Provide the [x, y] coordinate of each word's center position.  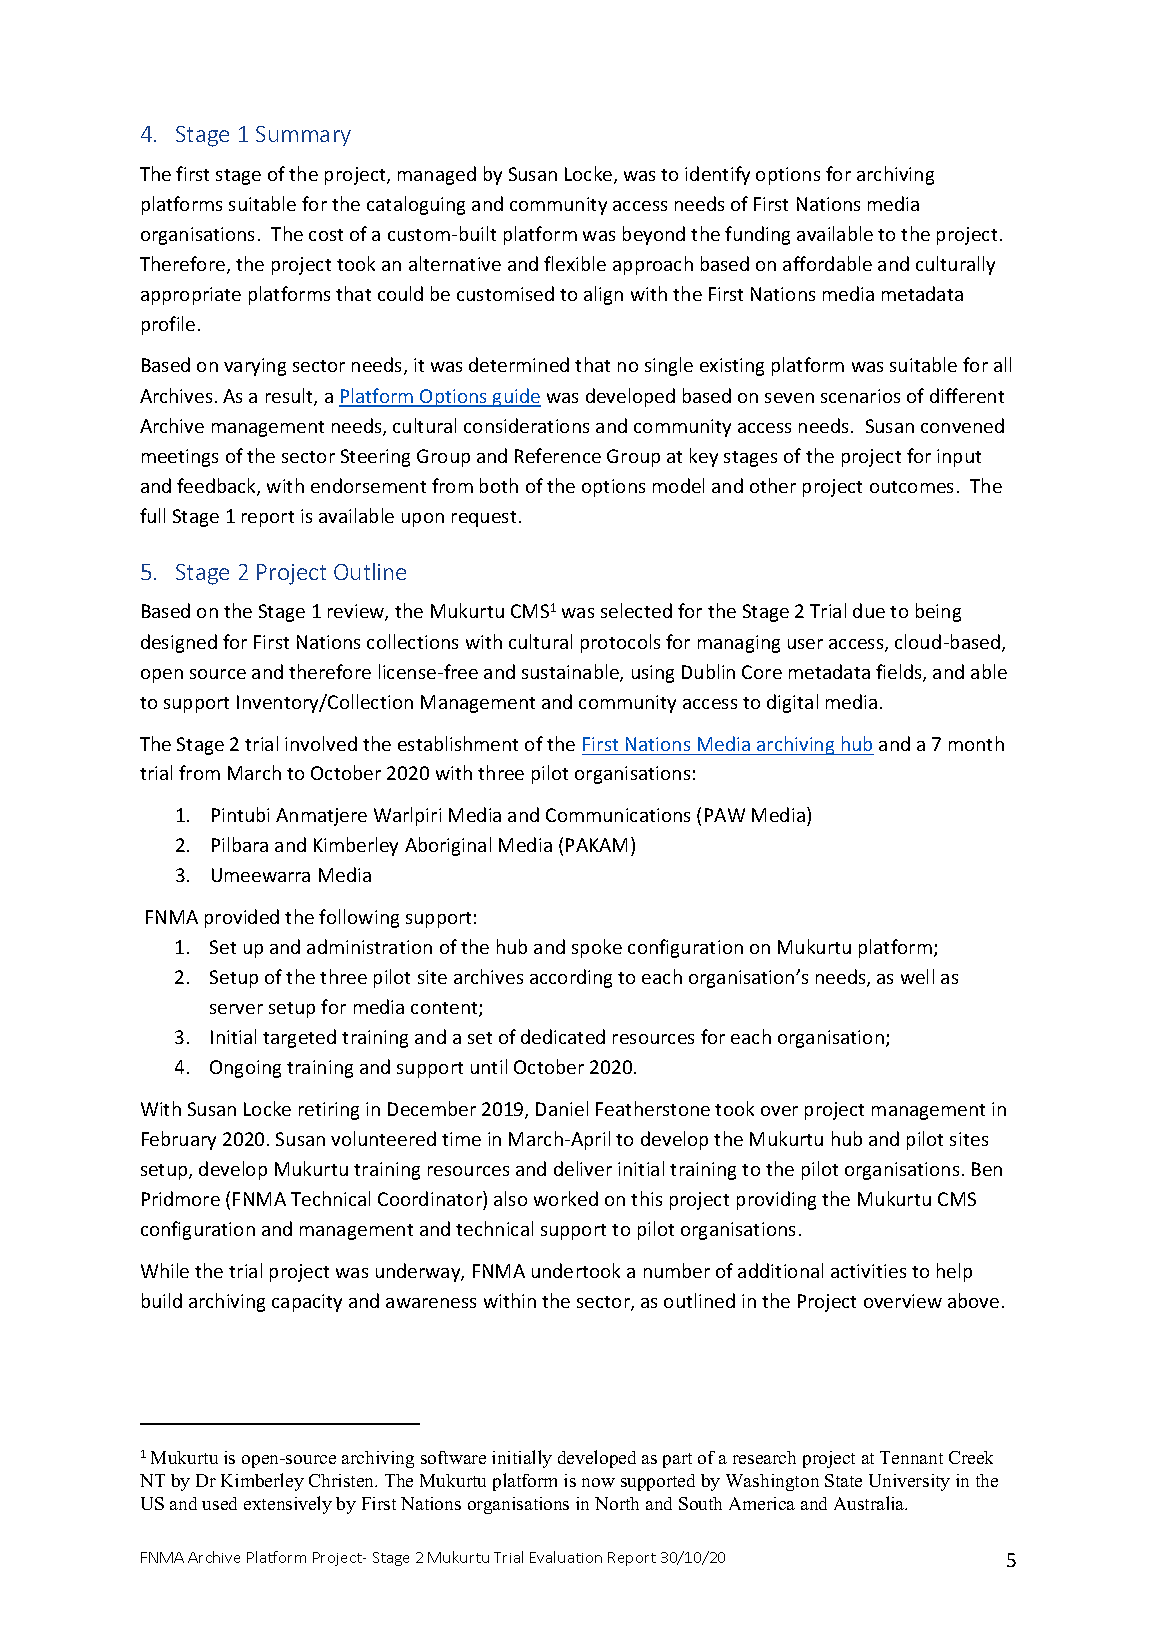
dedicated [563, 1036]
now [598, 1482]
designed [179, 643]
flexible [575, 263]
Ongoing [245, 1069]
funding [757, 235]
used [219, 1503]
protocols [620, 643]
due [869, 610]
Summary [303, 136]
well [917, 976]
